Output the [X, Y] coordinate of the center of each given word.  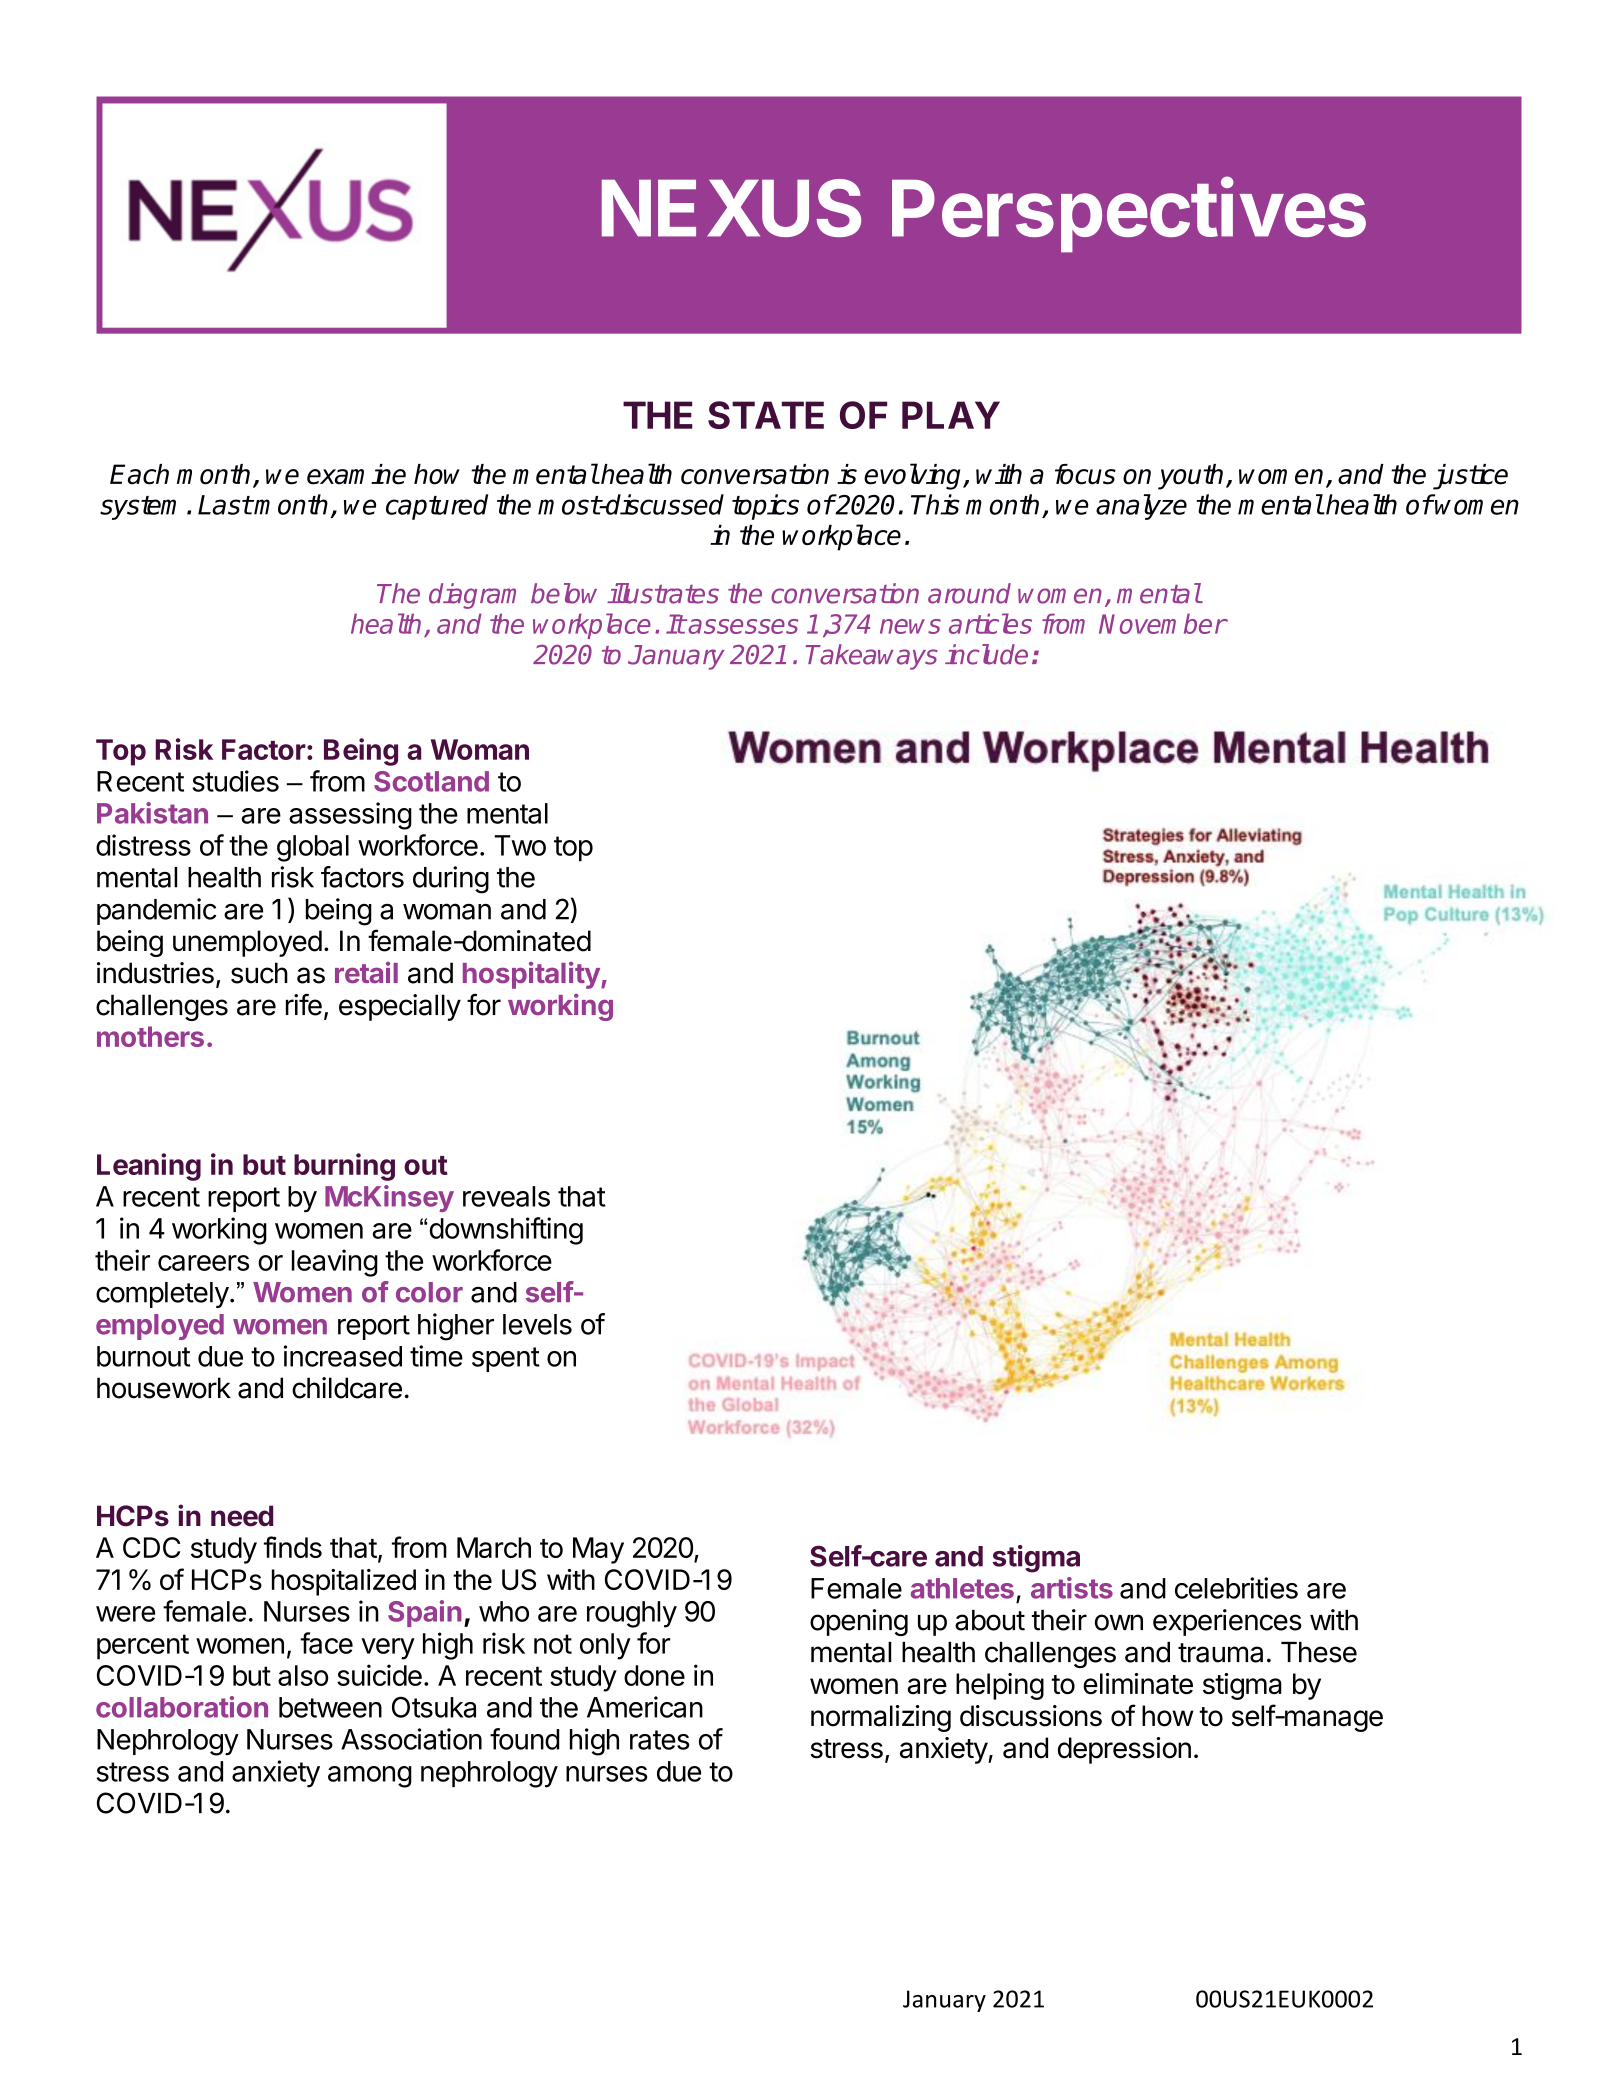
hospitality [532, 975]
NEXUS [731, 208]
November [1162, 623]
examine [356, 474]
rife [304, 1005]
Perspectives [1129, 215]
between [330, 1707]
